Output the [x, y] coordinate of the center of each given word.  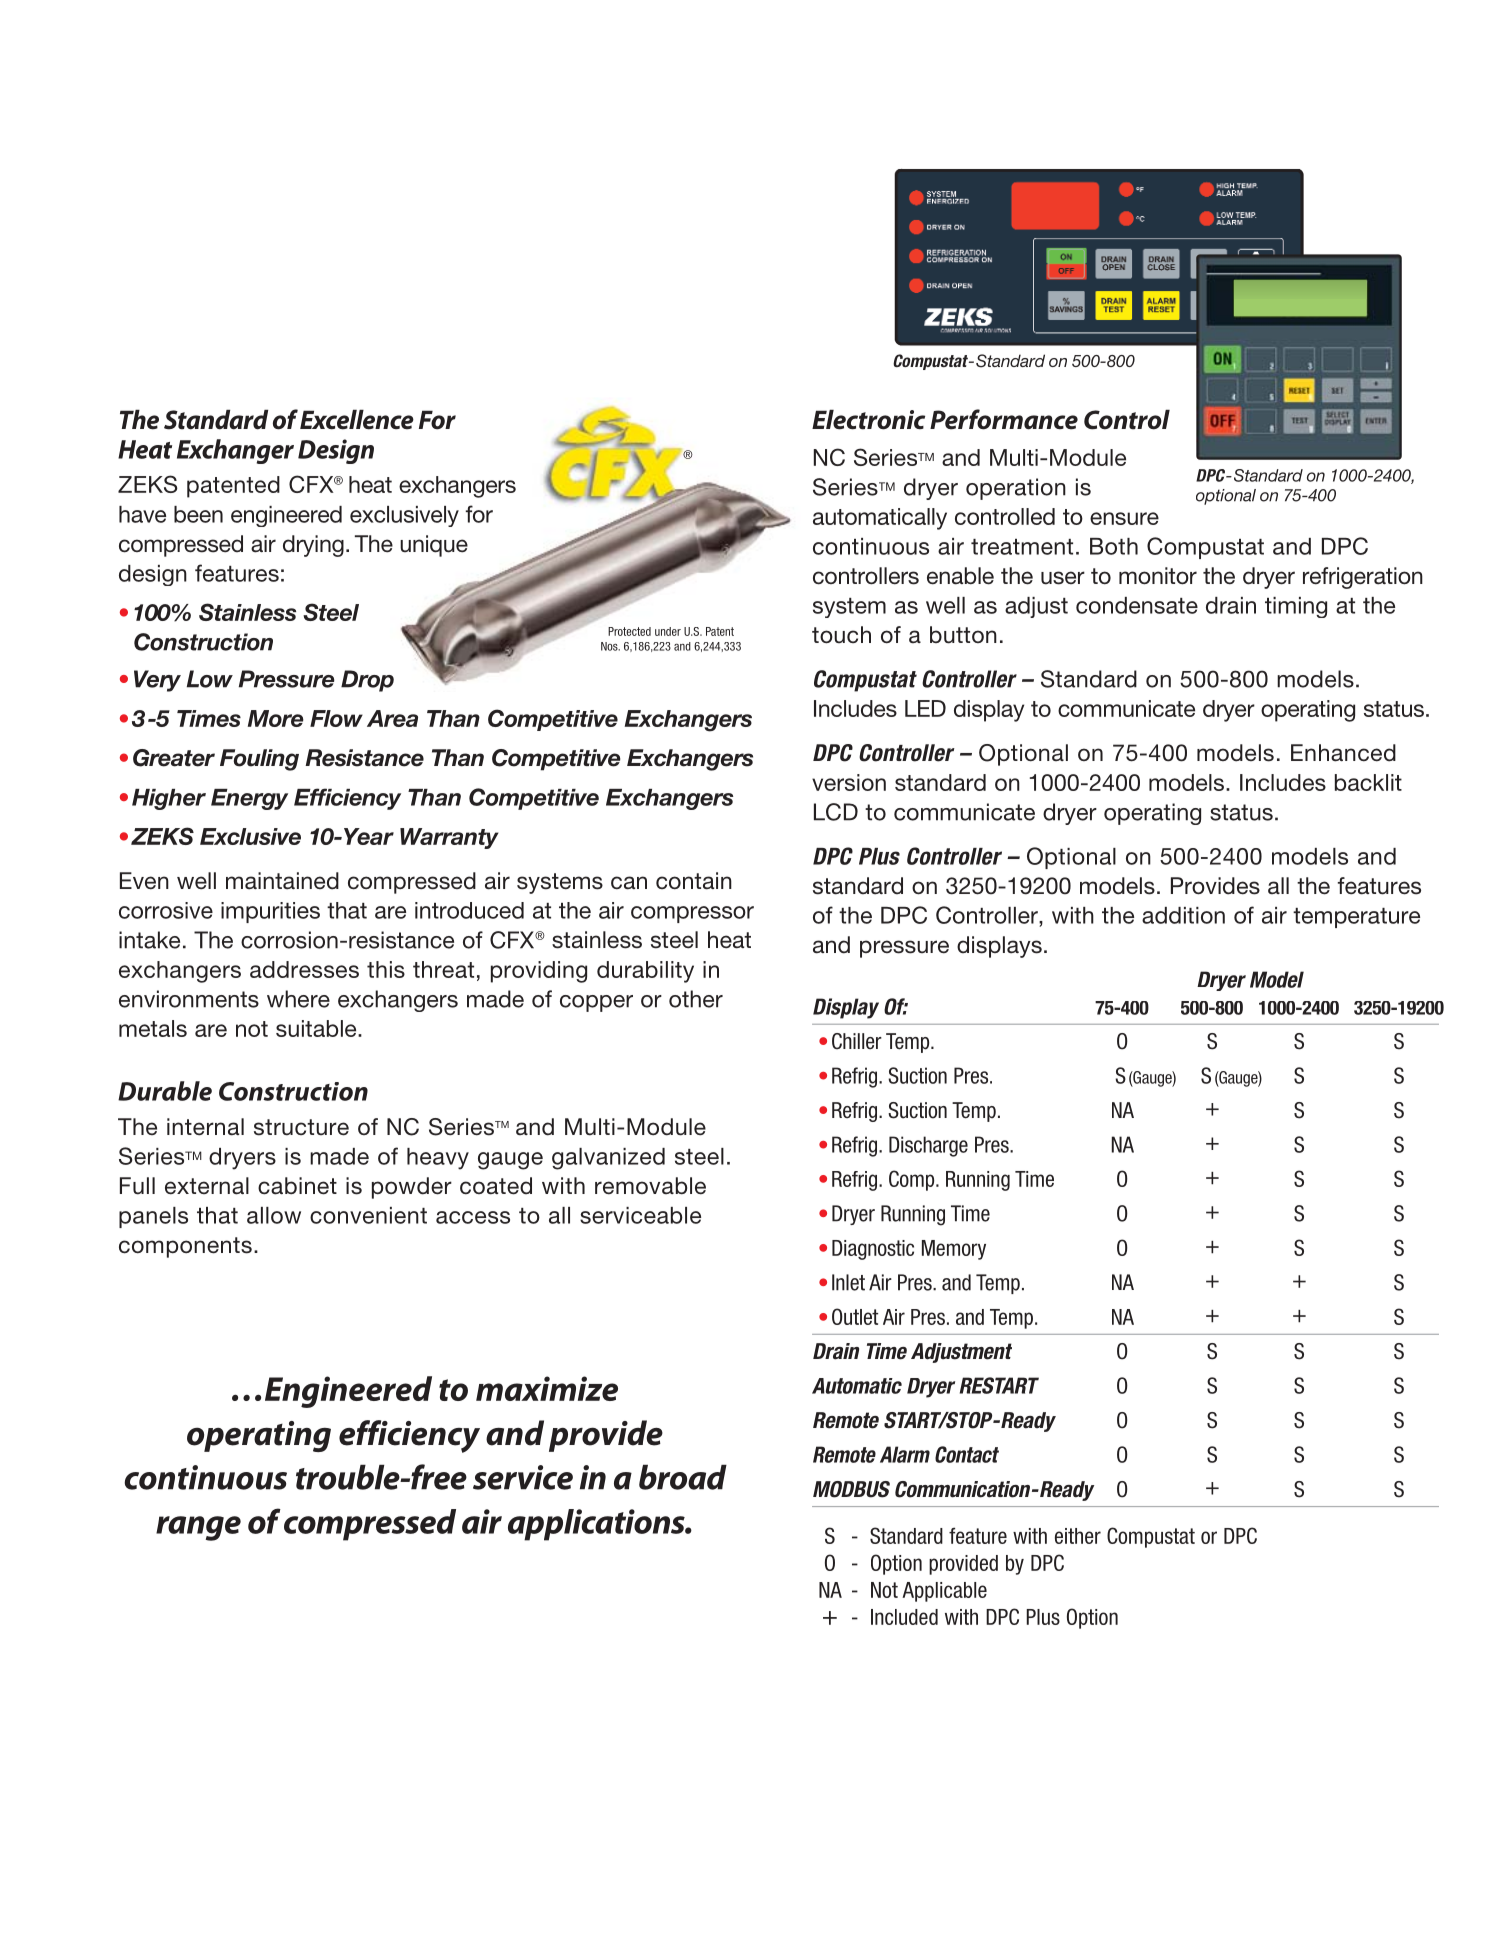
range [198, 1528]
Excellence [357, 420]
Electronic [868, 420]
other [696, 999]
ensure [1124, 518]
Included [904, 1617]
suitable [317, 1028]
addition [1183, 915]
